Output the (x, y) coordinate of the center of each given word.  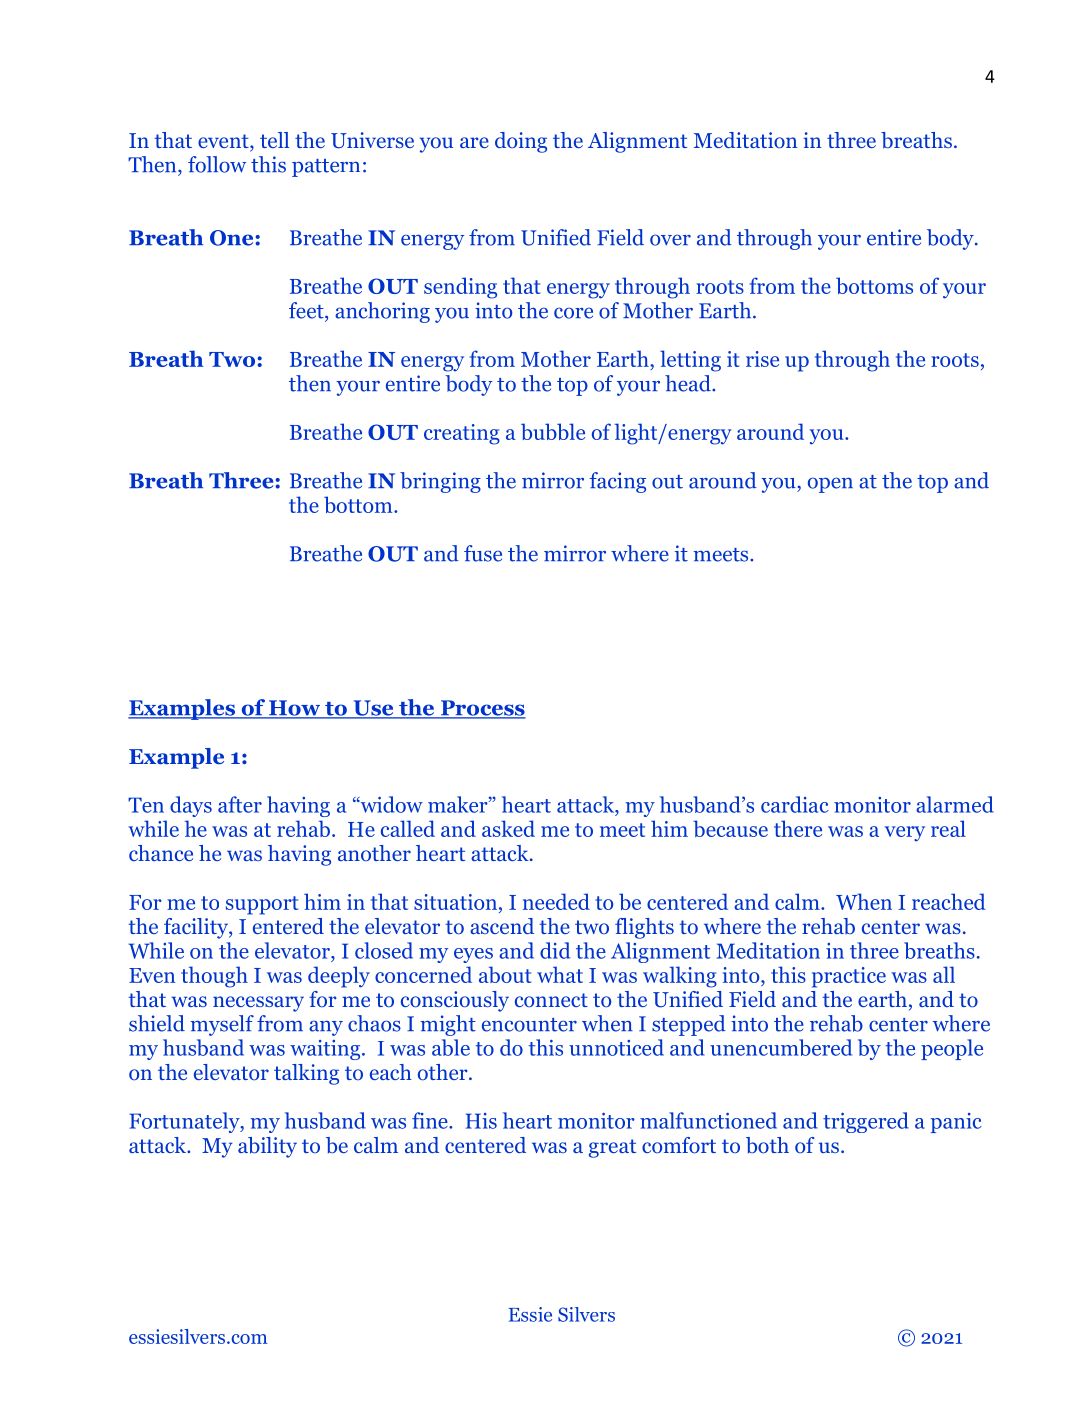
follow (217, 164)
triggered (866, 1122)
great (612, 1148)
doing (521, 142)
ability (267, 1147)
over (670, 240)
